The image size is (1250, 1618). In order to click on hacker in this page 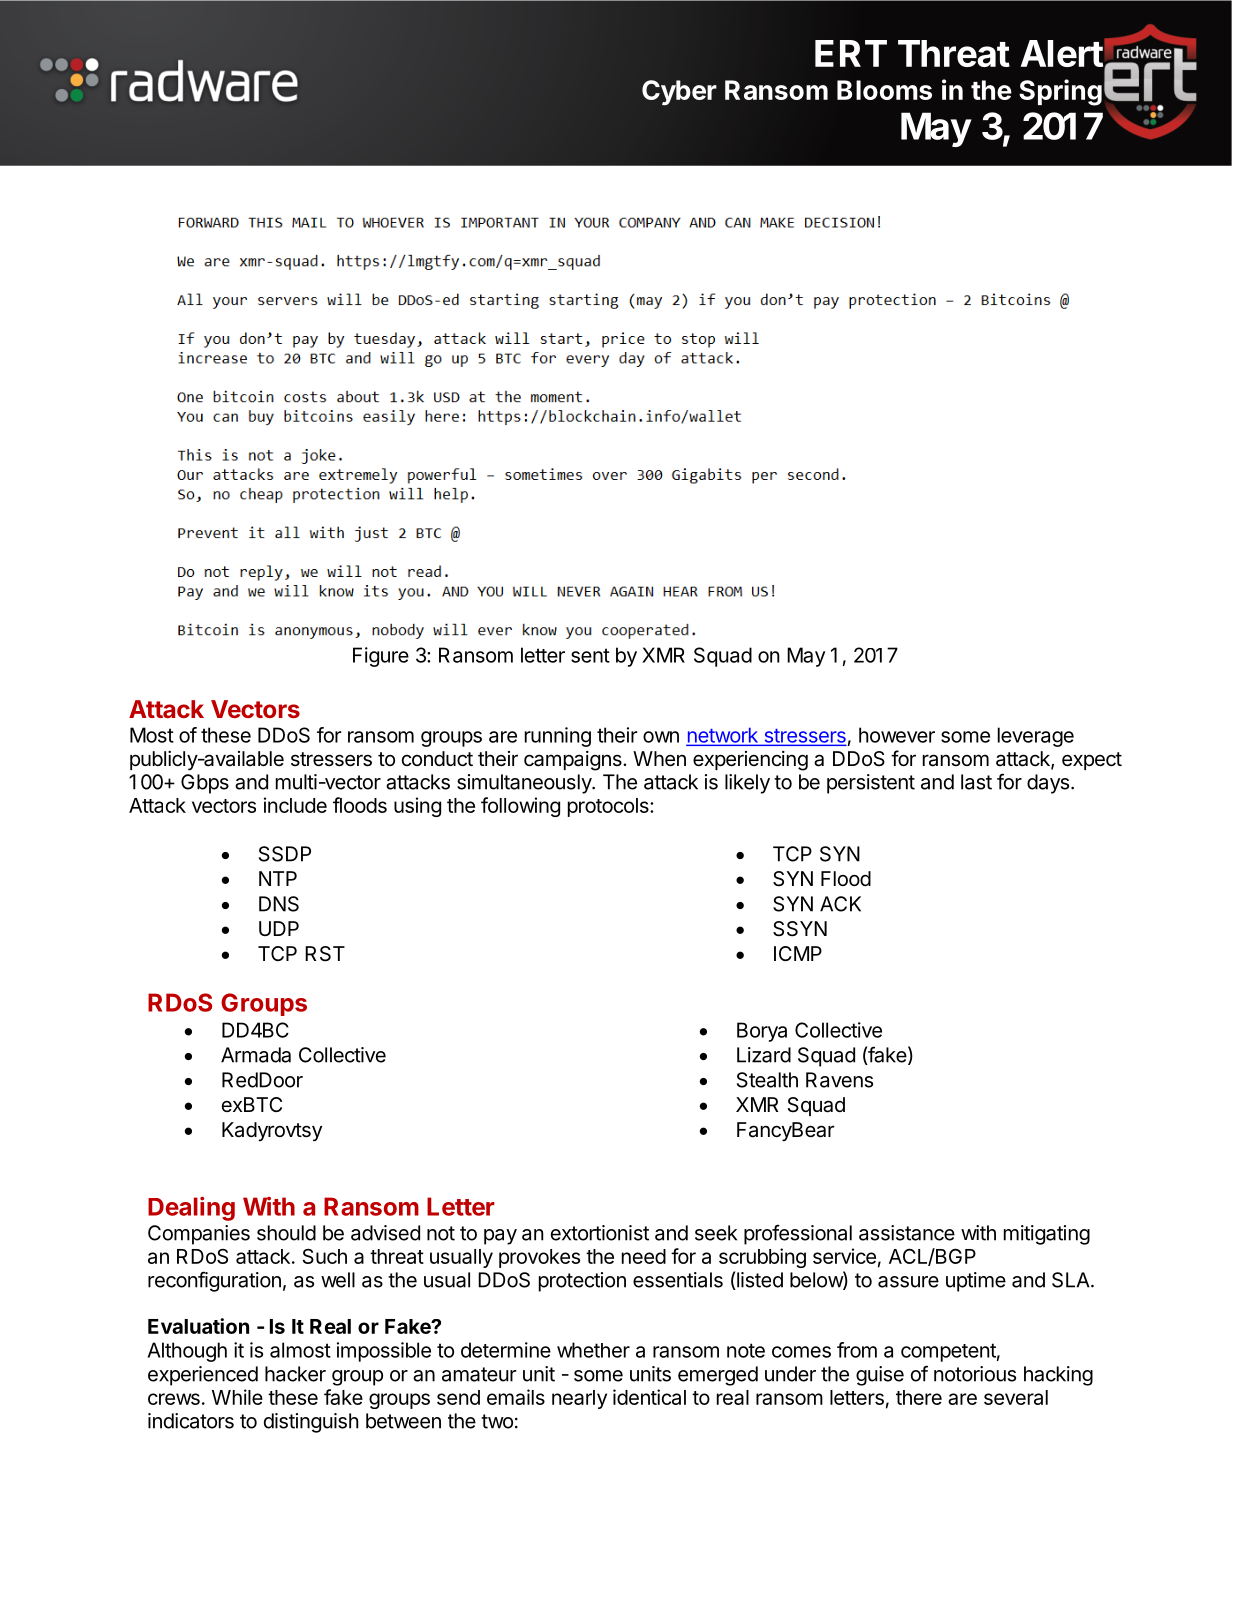, I will do `click(295, 1374)`.
